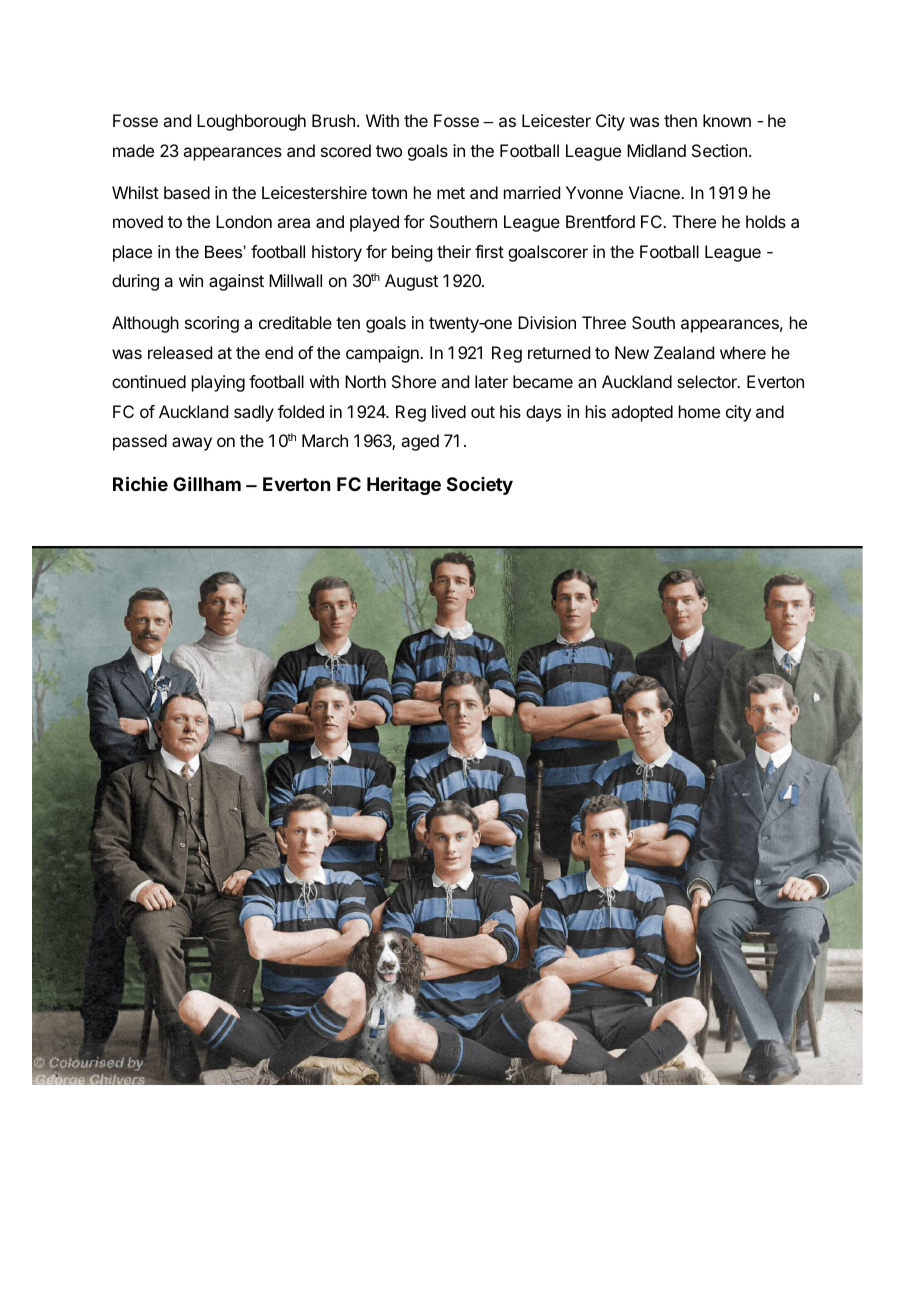 The height and width of the image is (1308, 924). Describe the element at coordinates (251, 122) in the image. I see `Loughborough` at that location.
